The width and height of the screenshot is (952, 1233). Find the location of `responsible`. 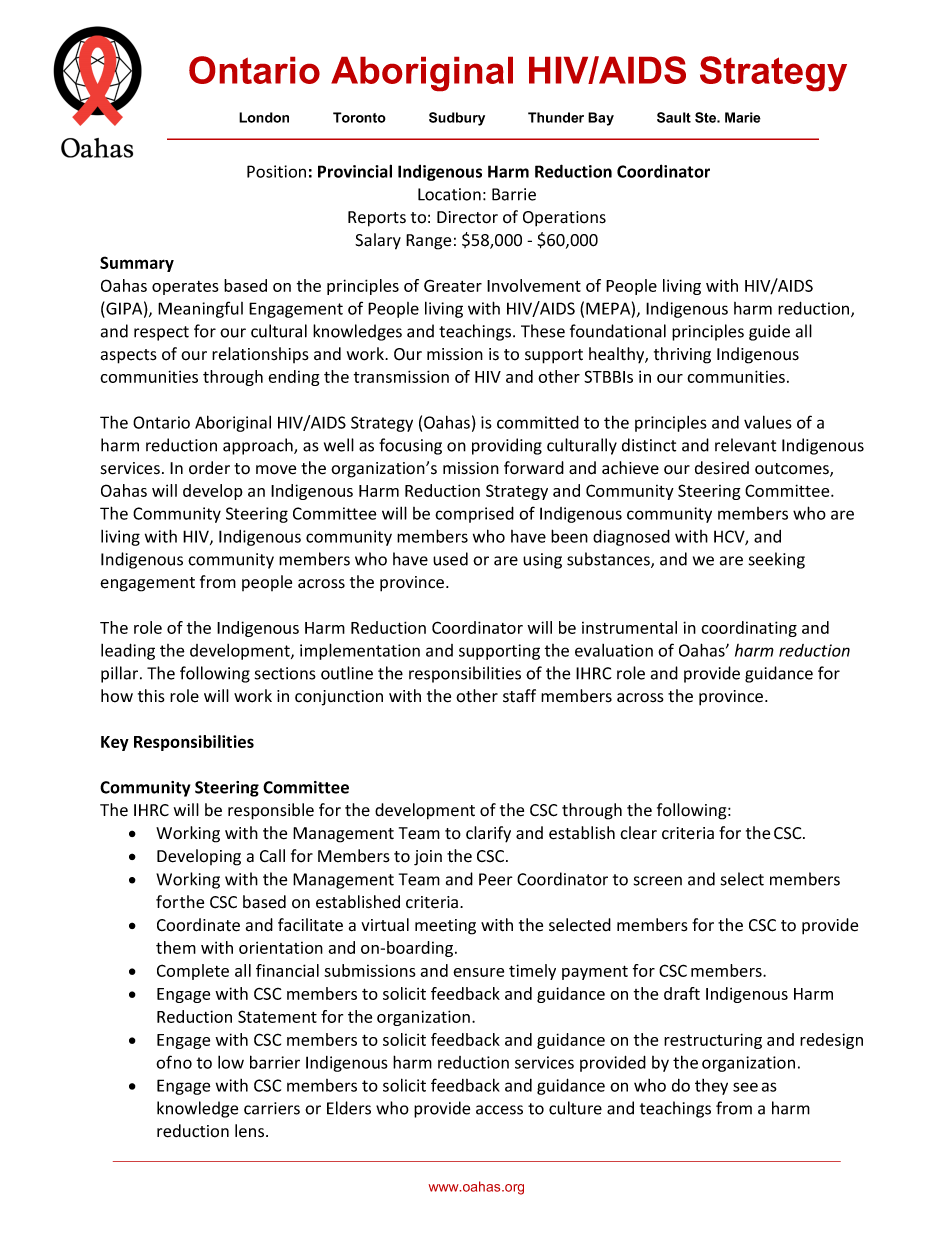

responsible is located at coordinates (271, 811).
